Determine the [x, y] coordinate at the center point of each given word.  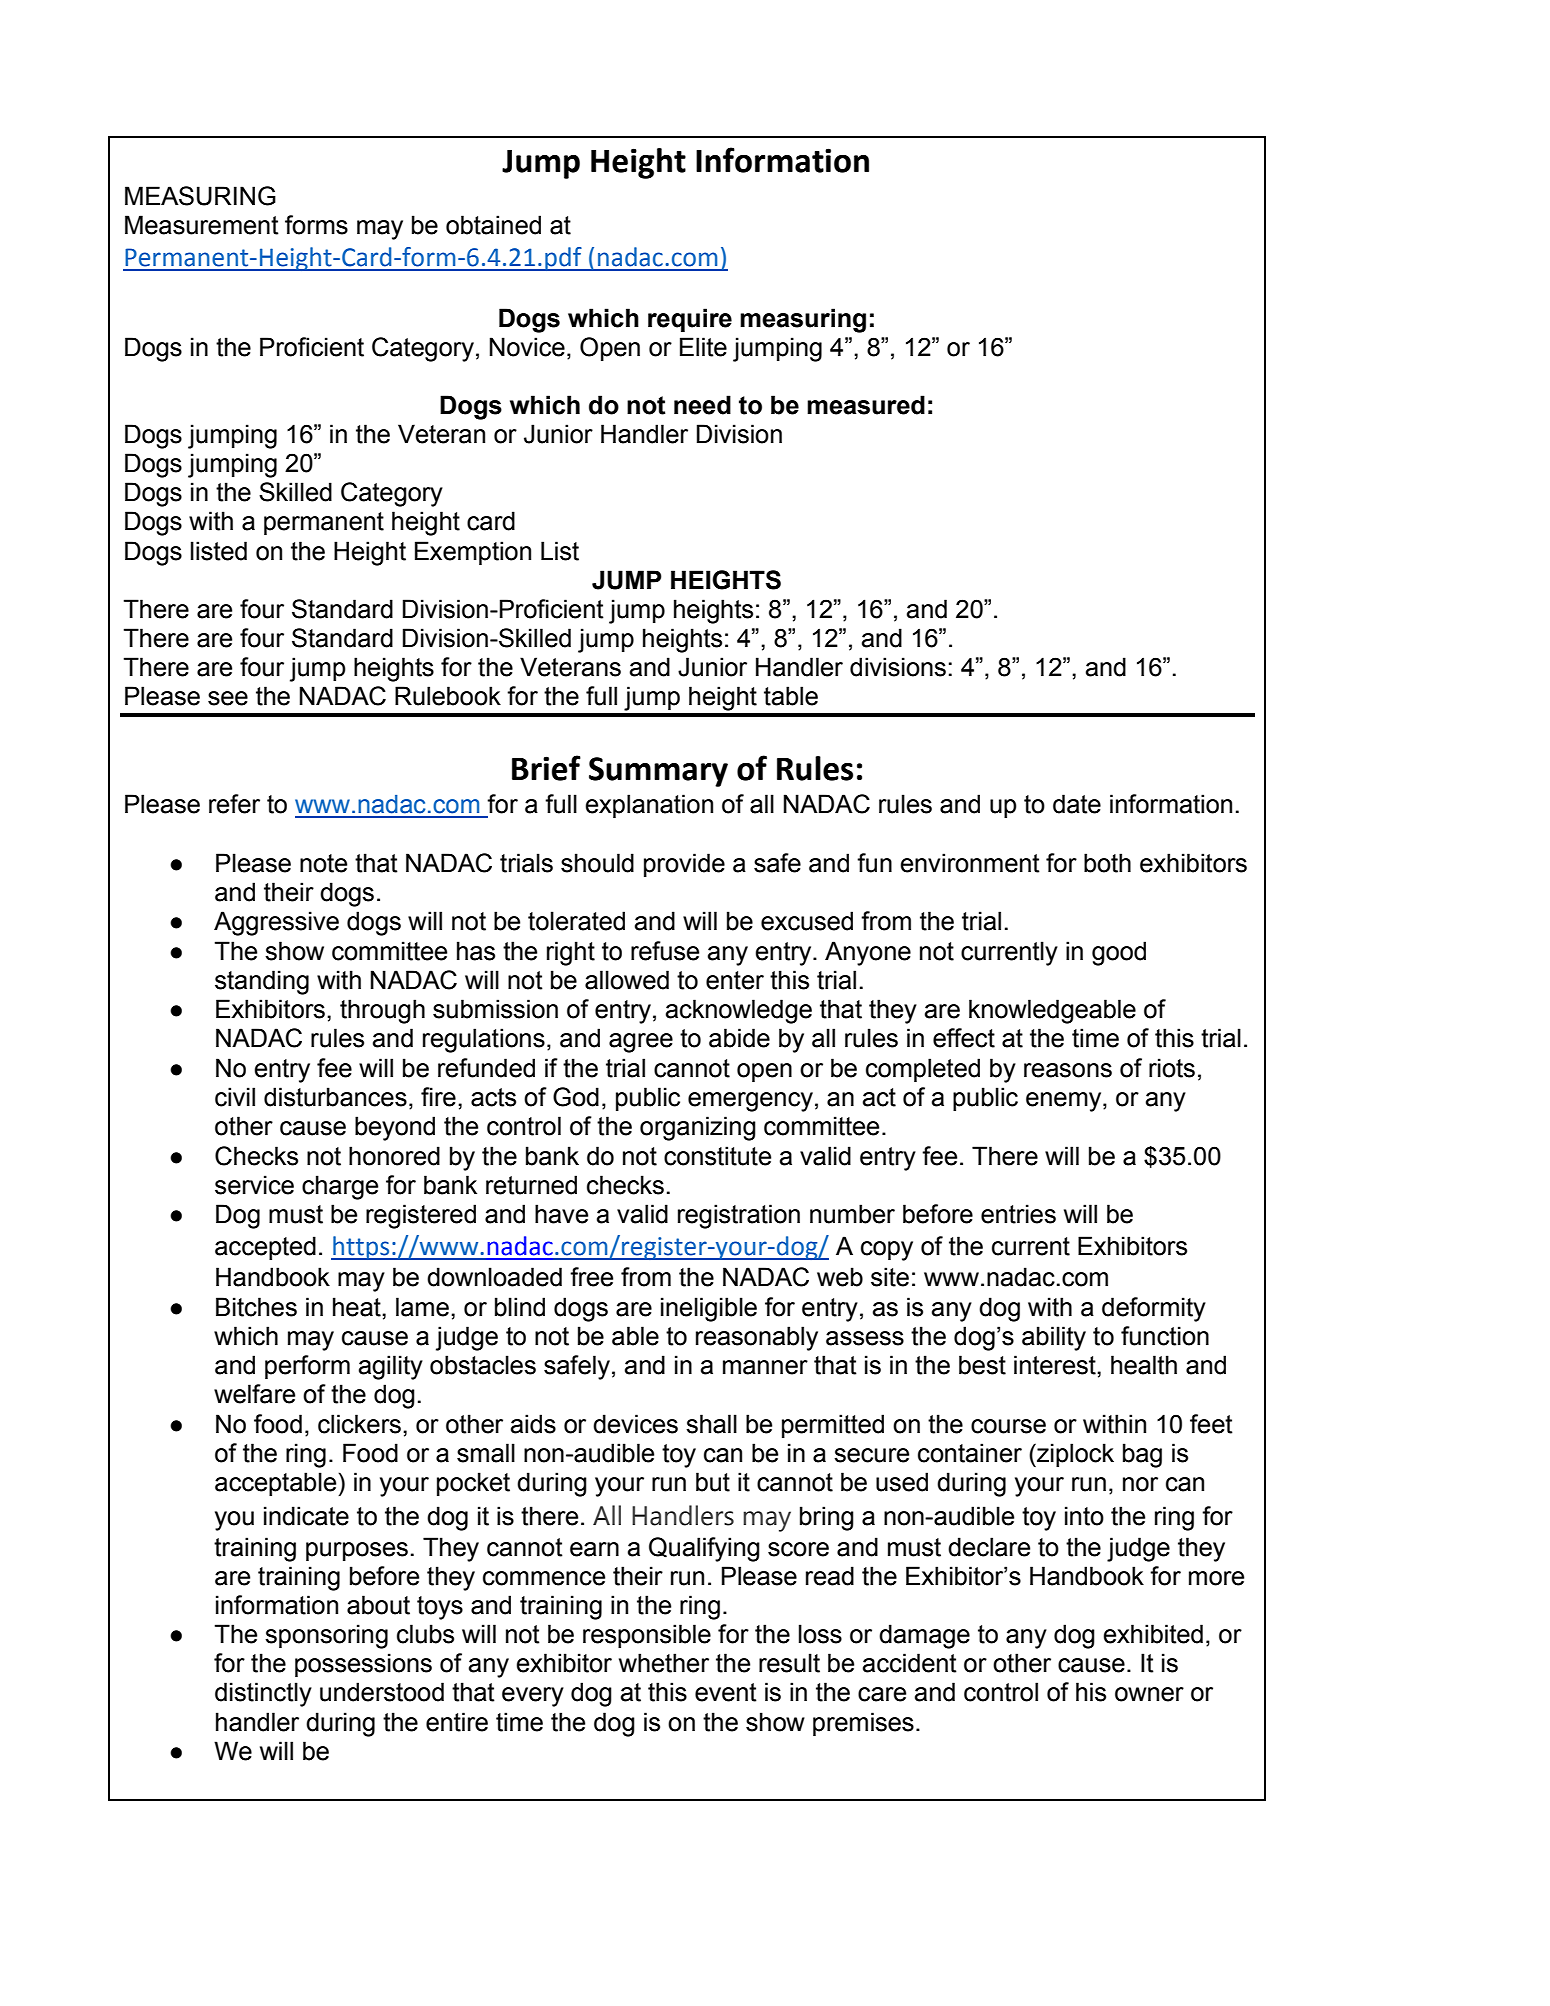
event [726, 1692]
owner [1149, 1694]
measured [866, 405]
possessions [363, 1665]
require [690, 320]
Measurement [202, 225]
